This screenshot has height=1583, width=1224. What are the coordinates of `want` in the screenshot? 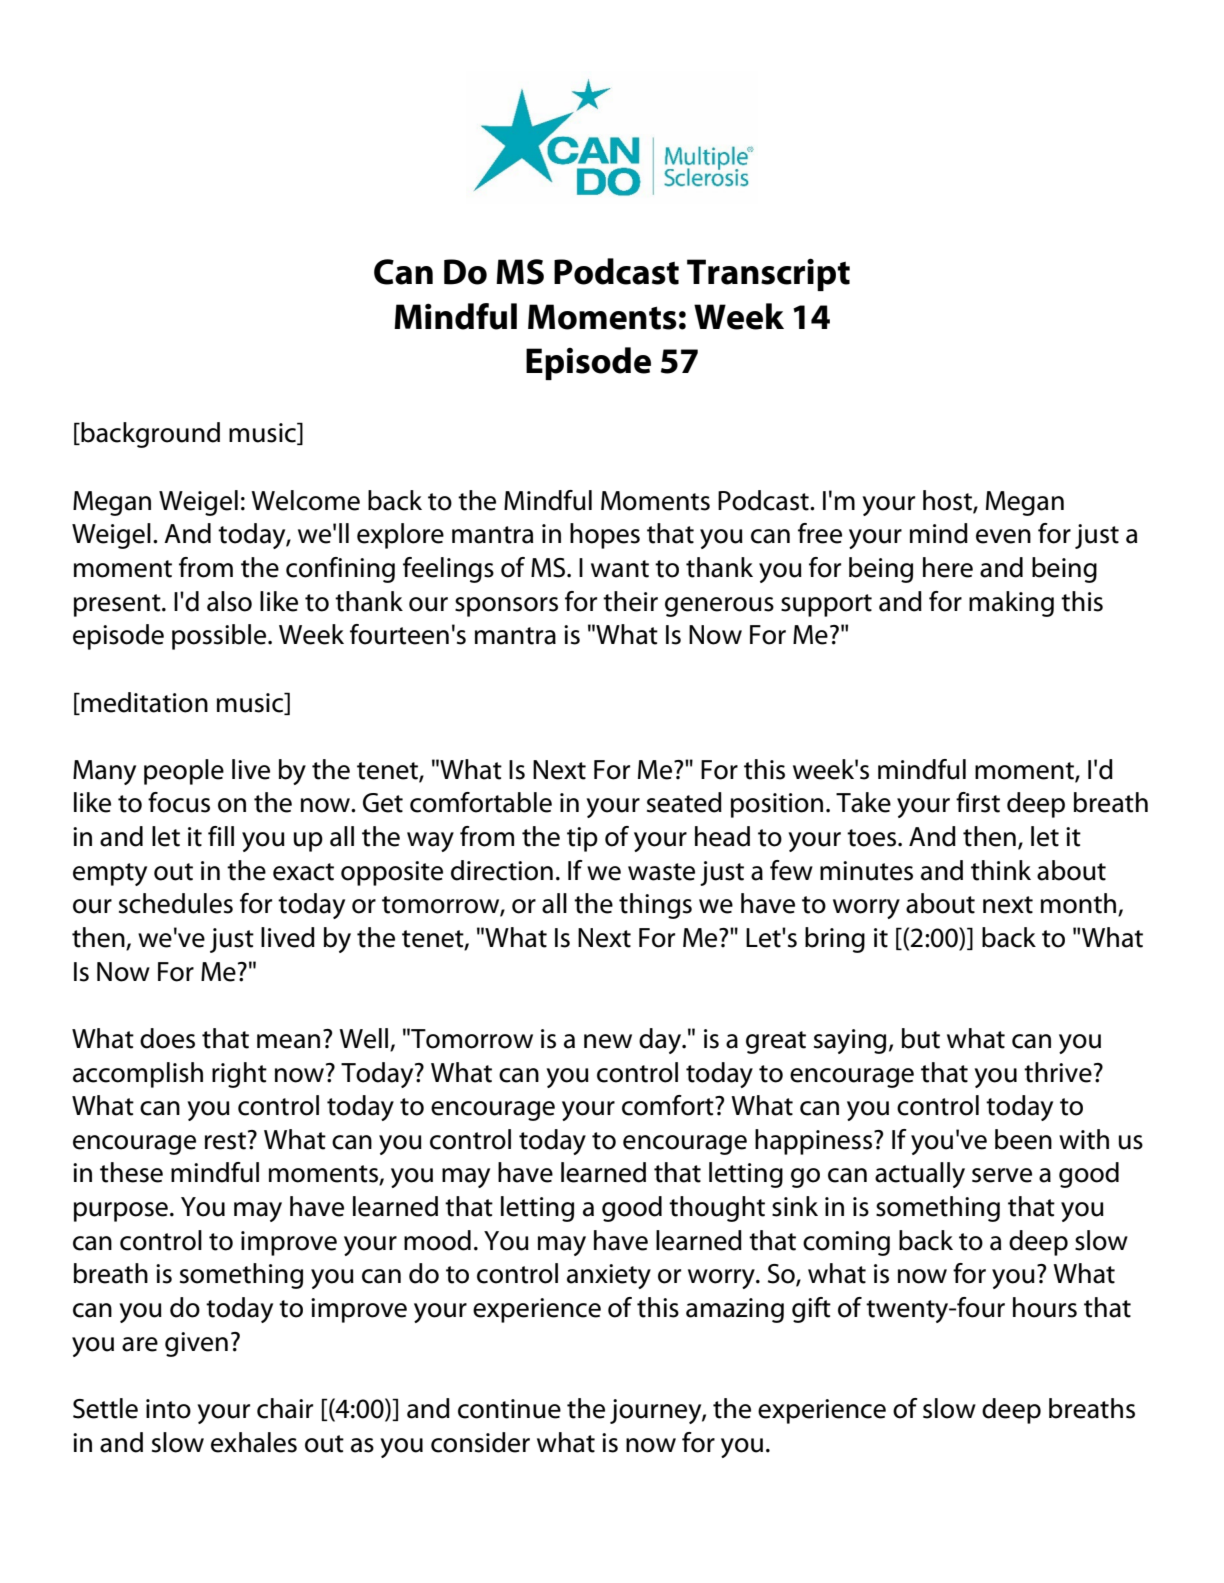 It's located at (620, 569).
